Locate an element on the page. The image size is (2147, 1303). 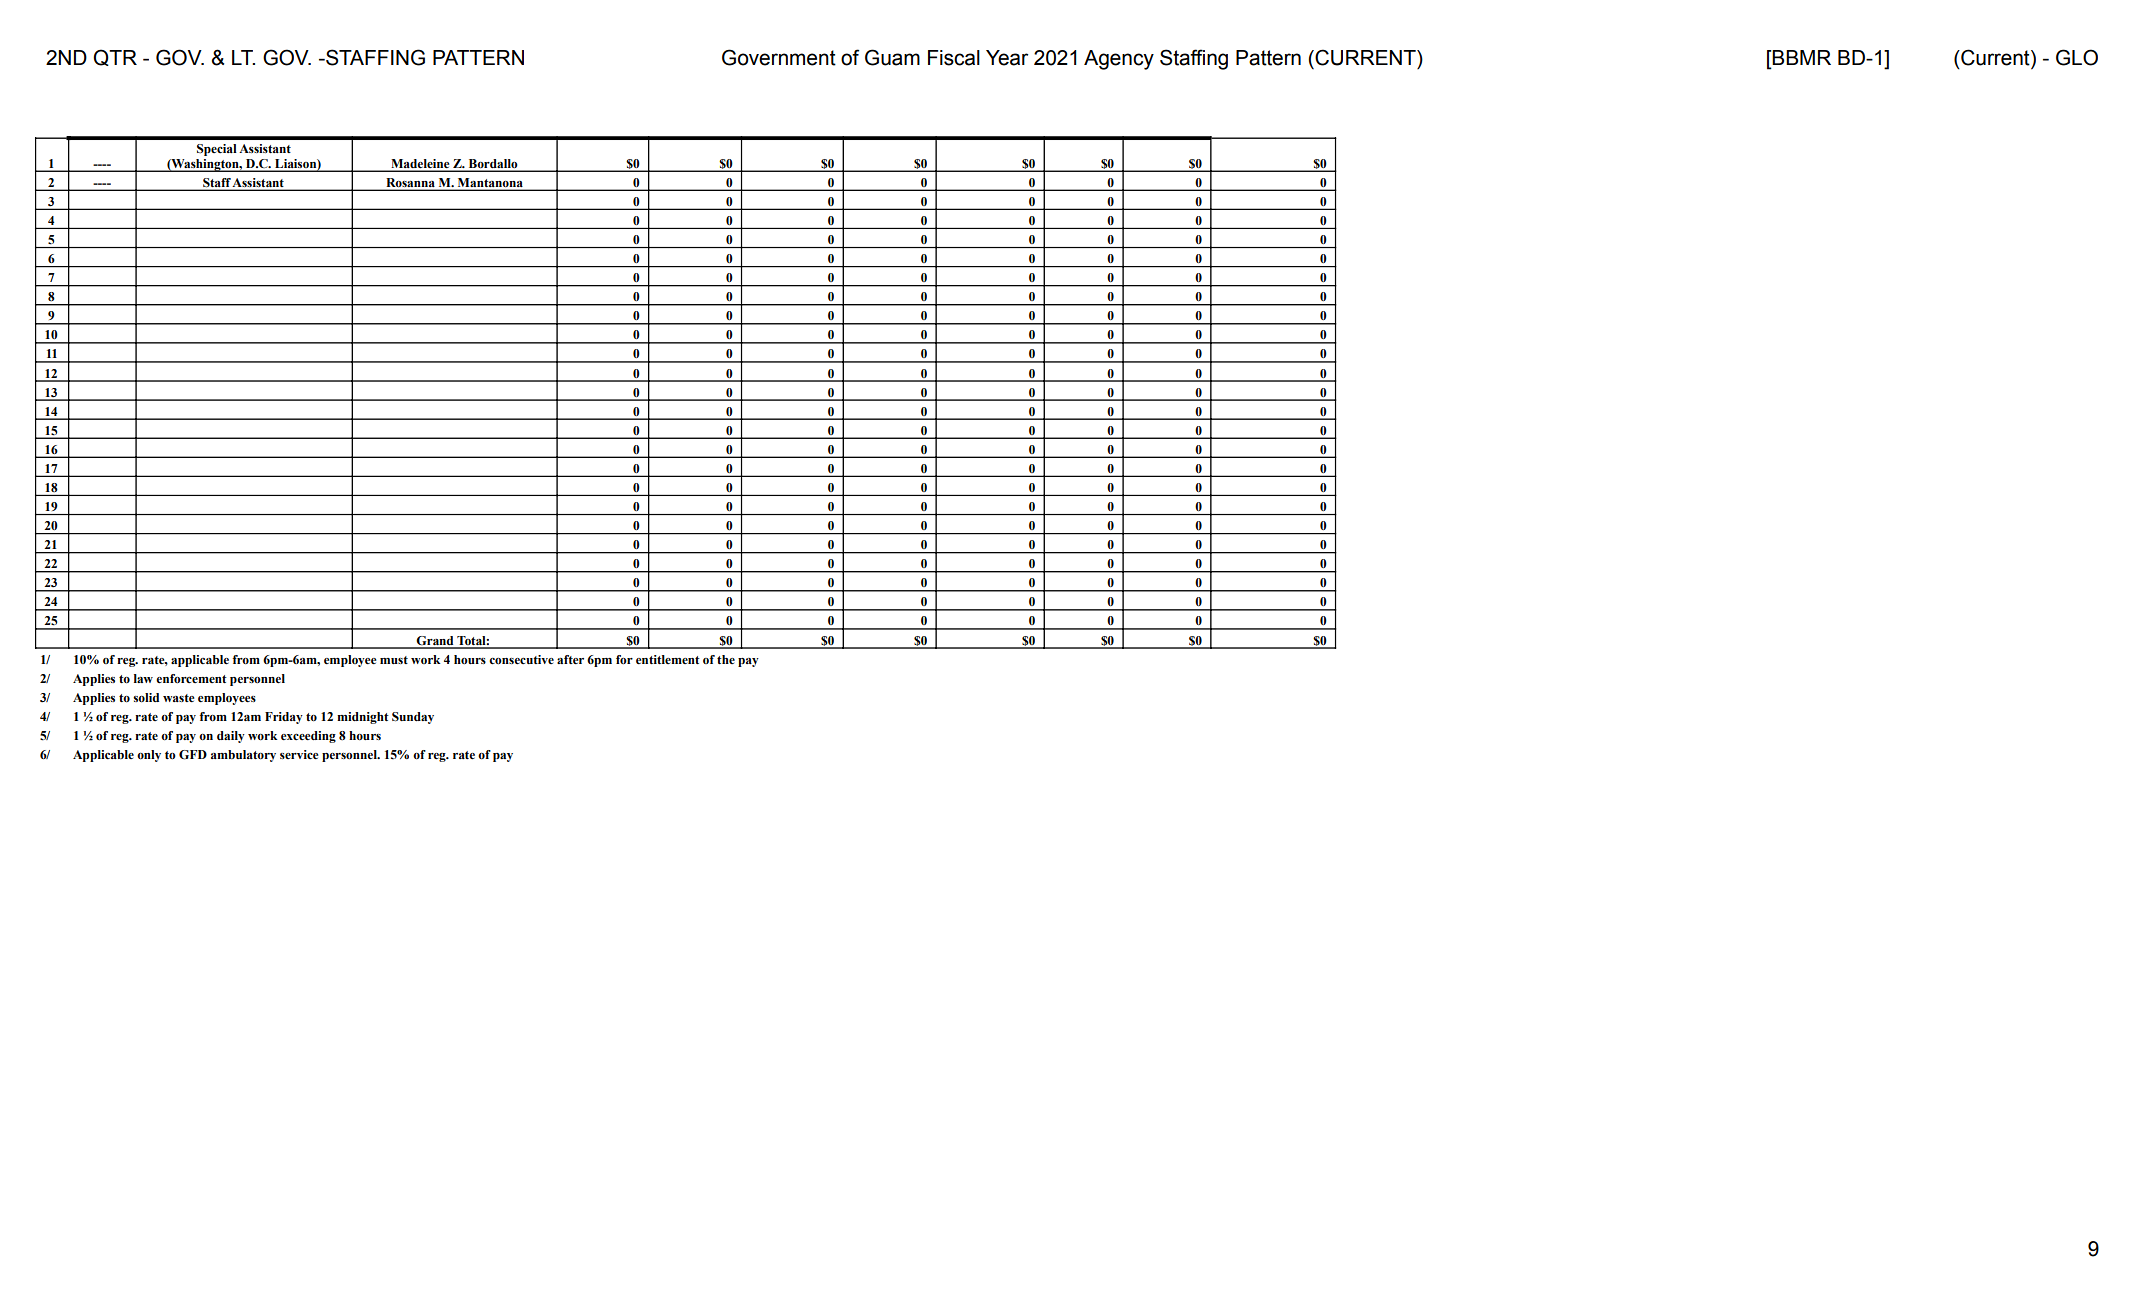
the is located at coordinates (726, 659).
